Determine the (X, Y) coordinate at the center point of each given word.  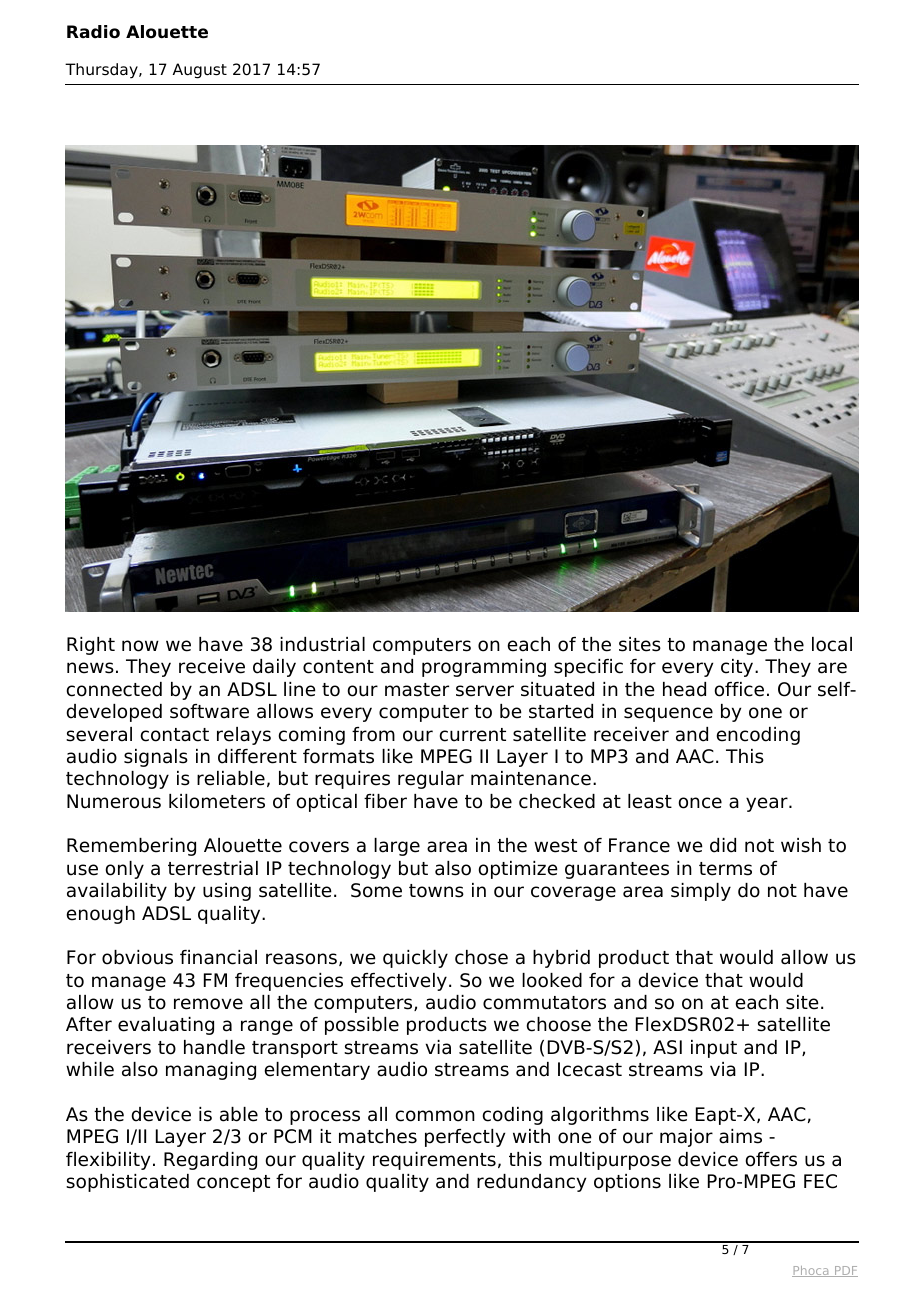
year (768, 804)
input (714, 1049)
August (200, 71)
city (738, 668)
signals (156, 758)
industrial (322, 644)
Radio (93, 32)
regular (431, 780)
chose (481, 957)
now (140, 646)
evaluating (166, 1026)
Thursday (102, 71)
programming (484, 668)
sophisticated (127, 1183)
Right (91, 646)
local (832, 644)
